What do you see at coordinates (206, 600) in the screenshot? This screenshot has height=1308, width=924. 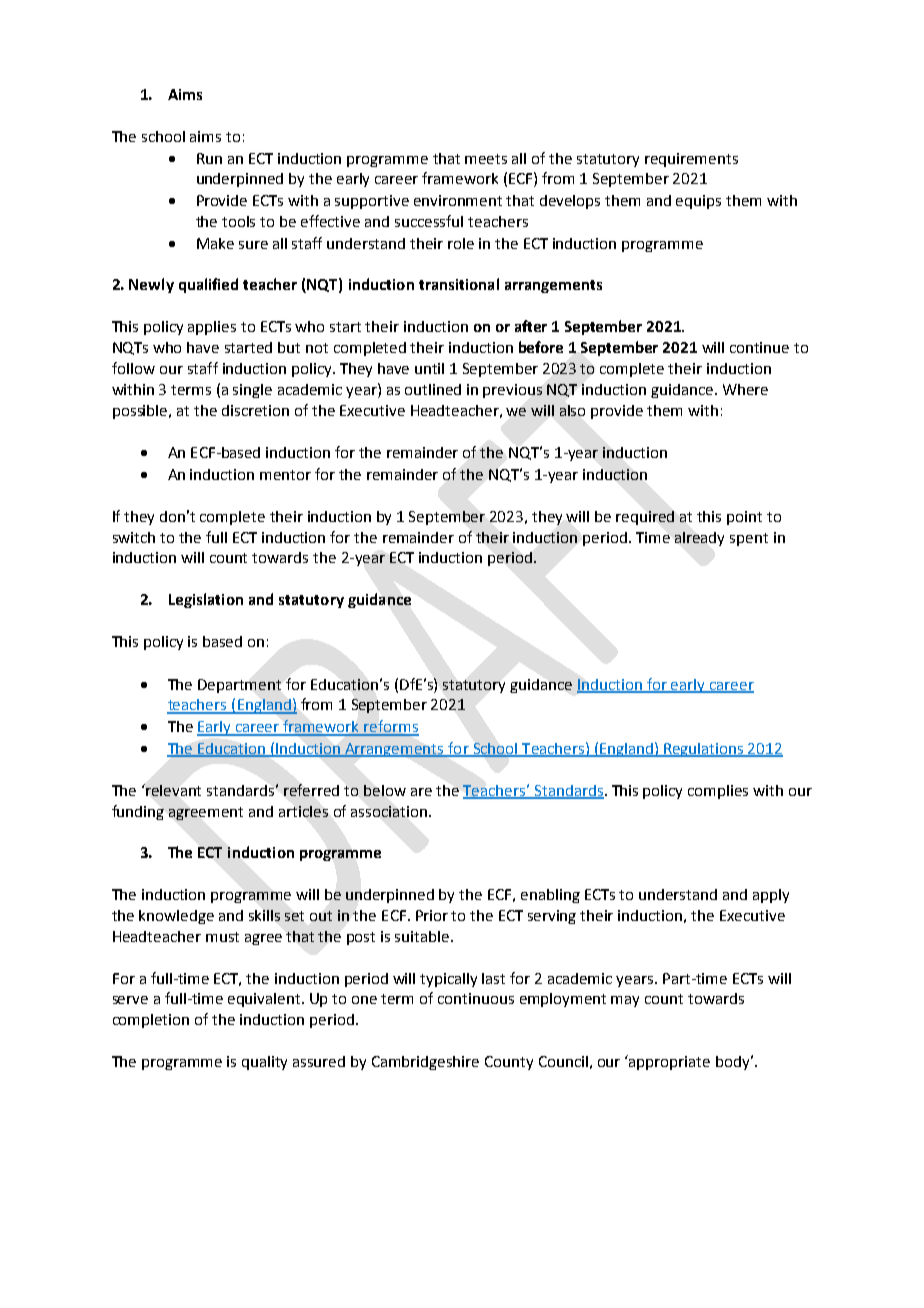 I see `Legislation` at bounding box center [206, 600].
